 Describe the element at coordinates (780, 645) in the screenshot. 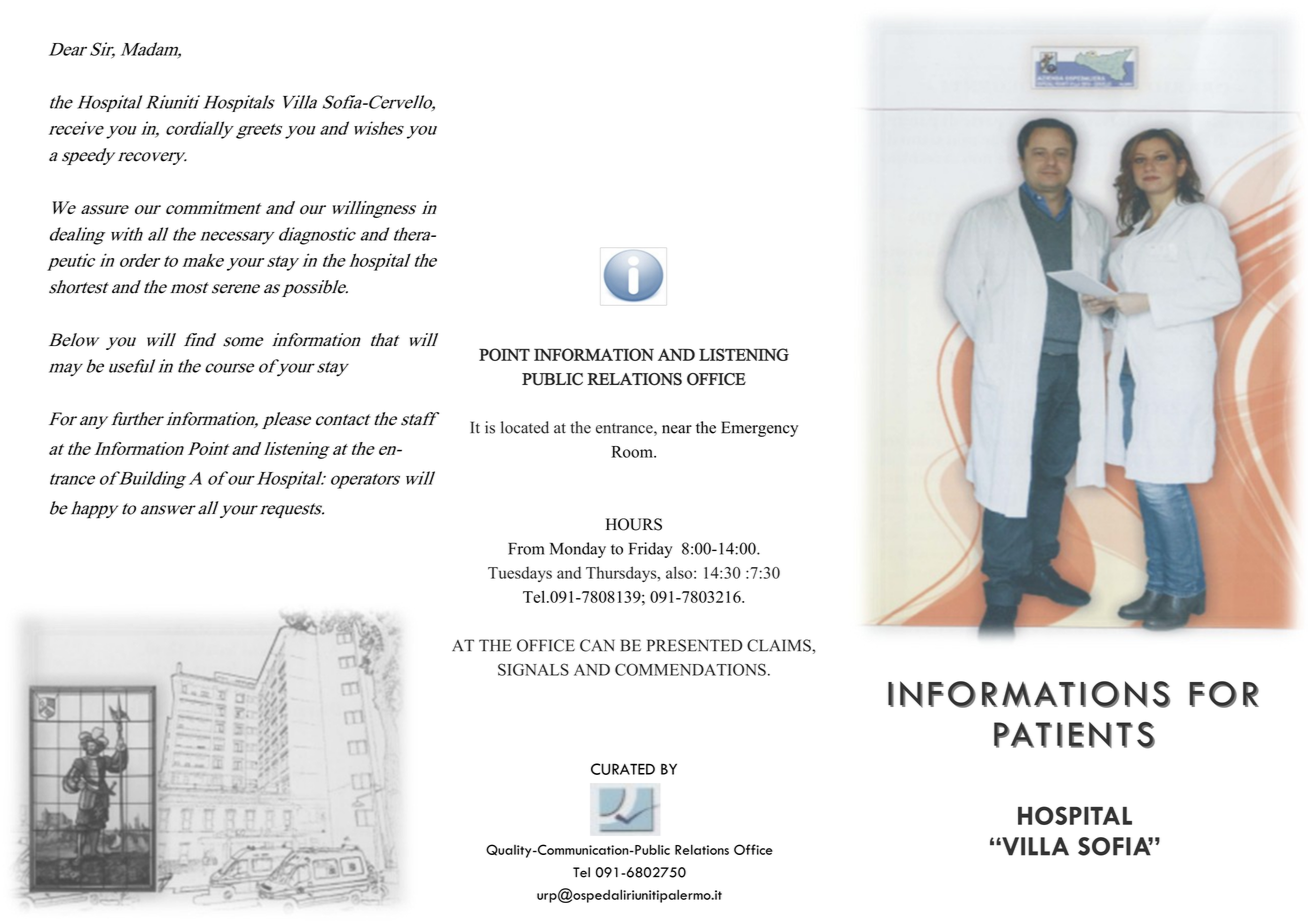

I see `CLAIMS` at that location.
